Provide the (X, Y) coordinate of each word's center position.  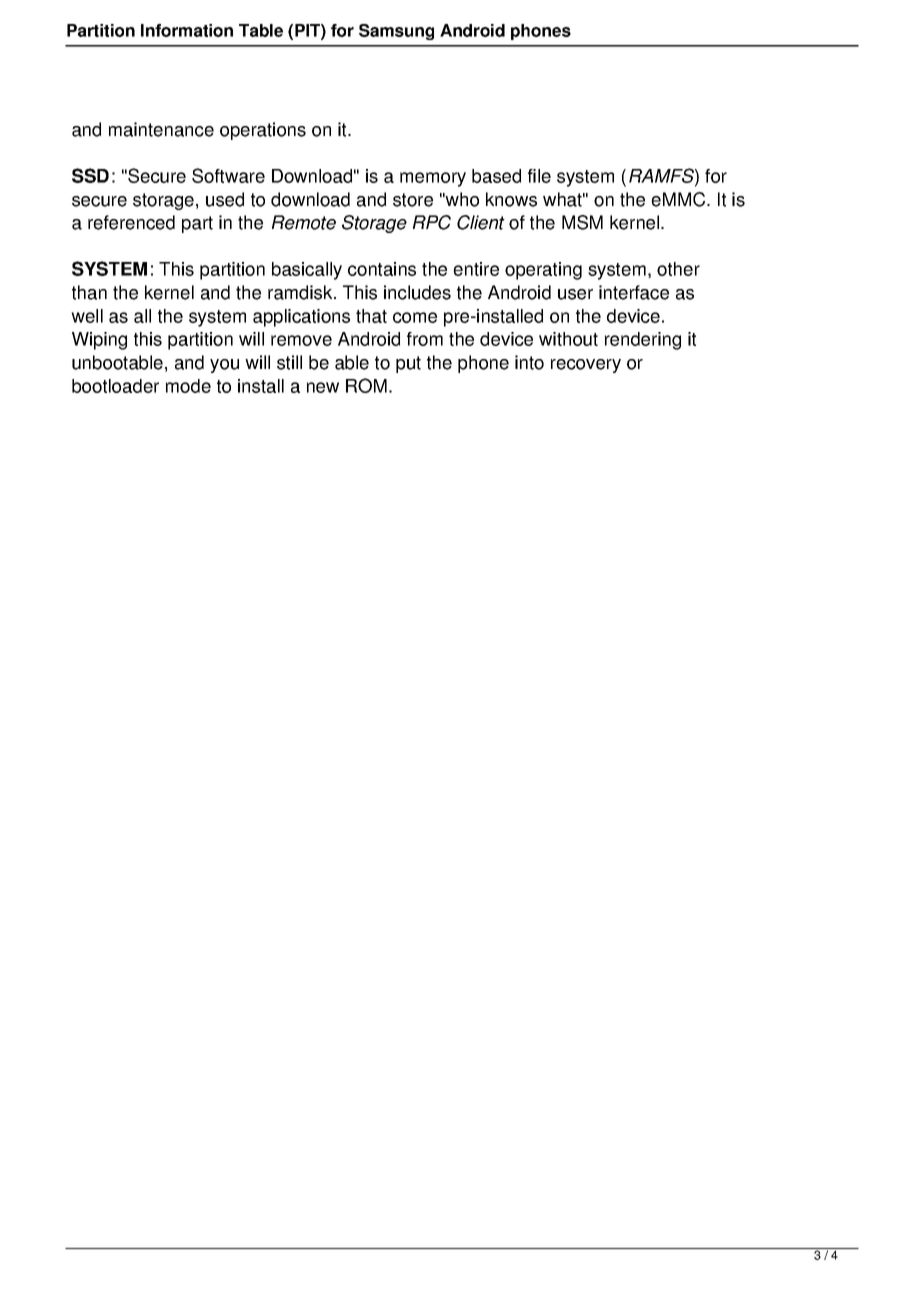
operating (543, 271)
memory (433, 179)
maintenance (161, 129)
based (496, 176)
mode (188, 386)
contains (382, 269)
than (89, 292)
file (539, 176)
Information (187, 30)
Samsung (396, 32)
